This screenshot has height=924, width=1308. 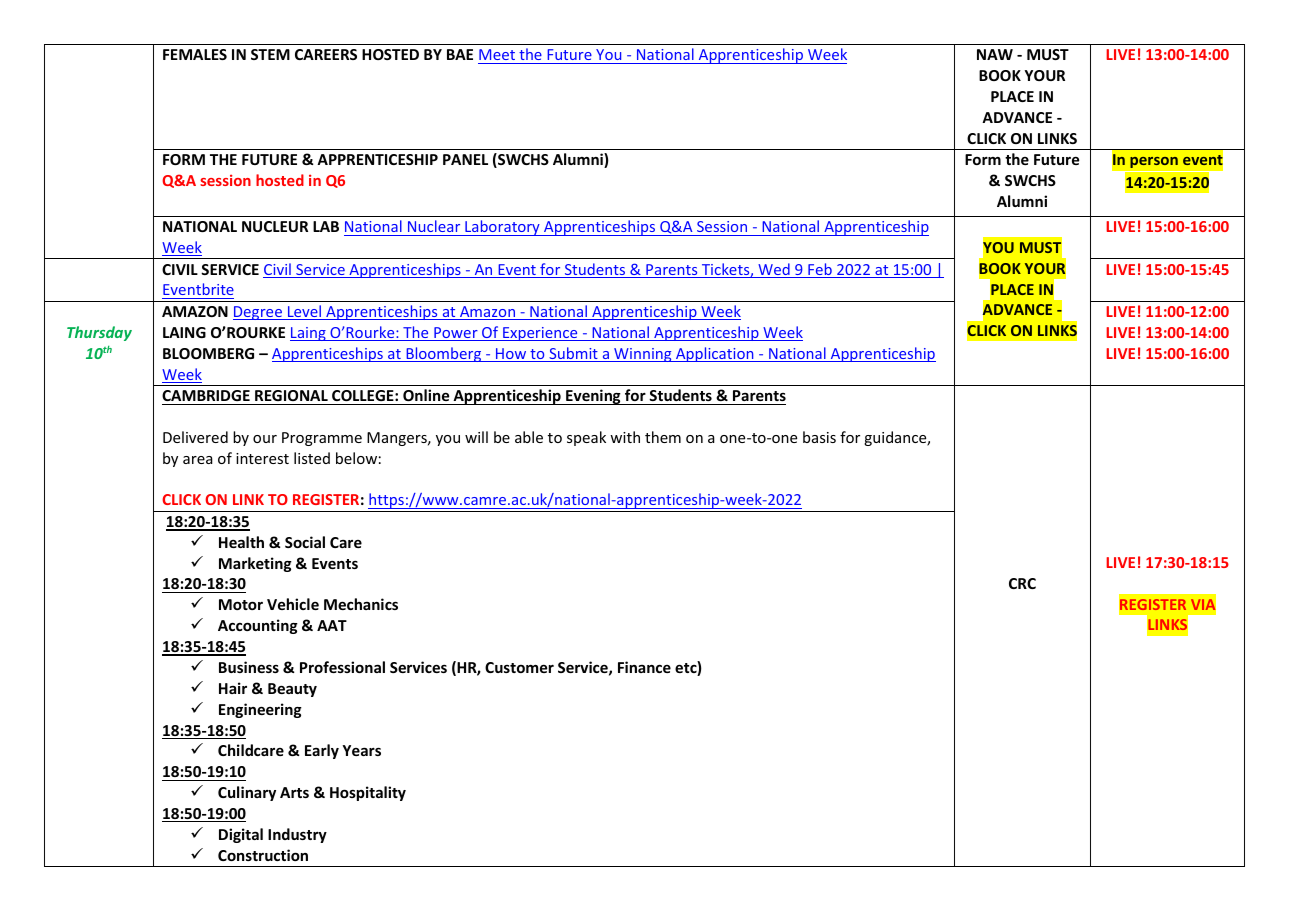 What do you see at coordinates (241, 542) in the screenshot?
I see `Health` at bounding box center [241, 542].
